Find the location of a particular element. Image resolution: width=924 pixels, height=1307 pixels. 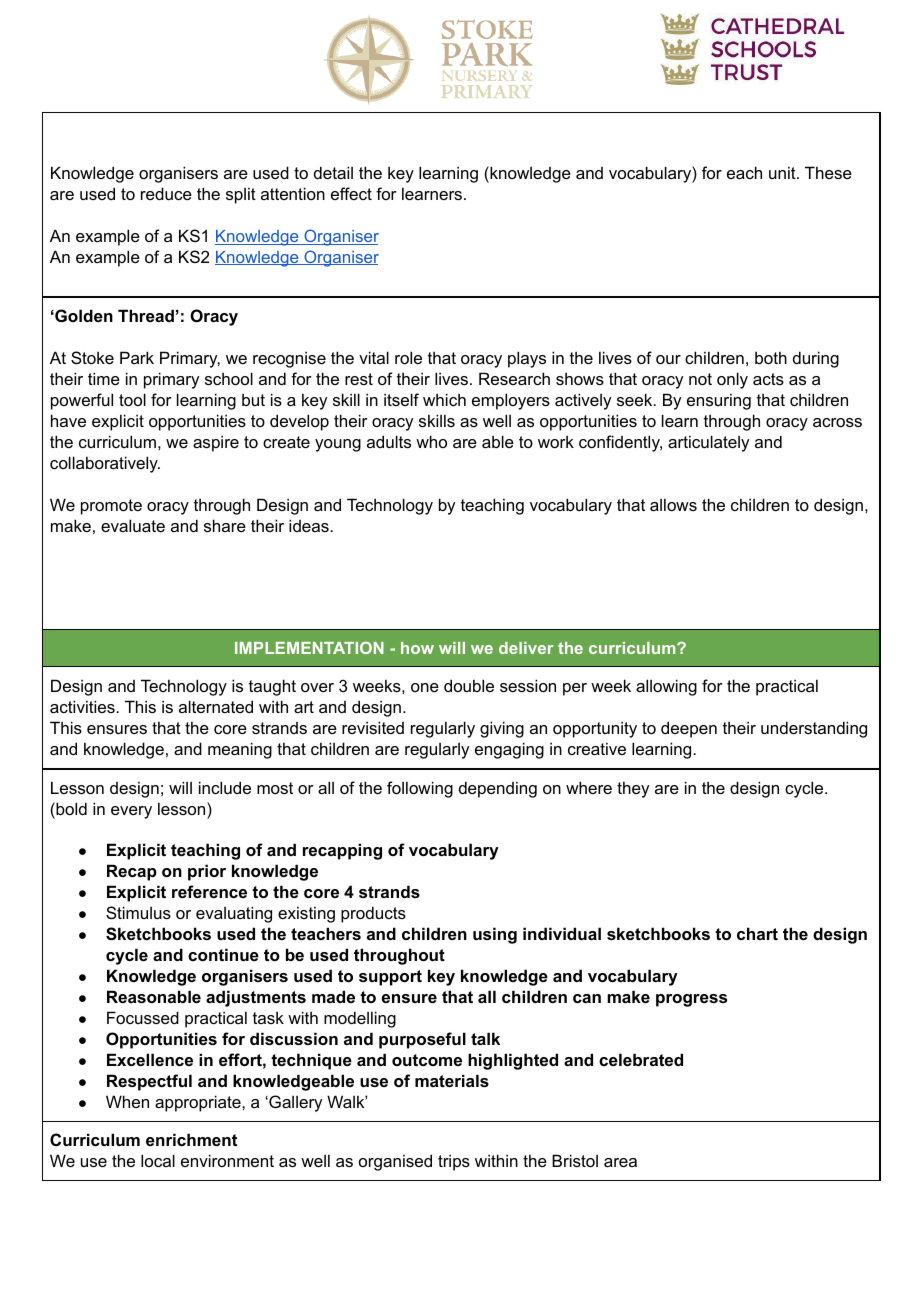

These is located at coordinates (828, 172).
